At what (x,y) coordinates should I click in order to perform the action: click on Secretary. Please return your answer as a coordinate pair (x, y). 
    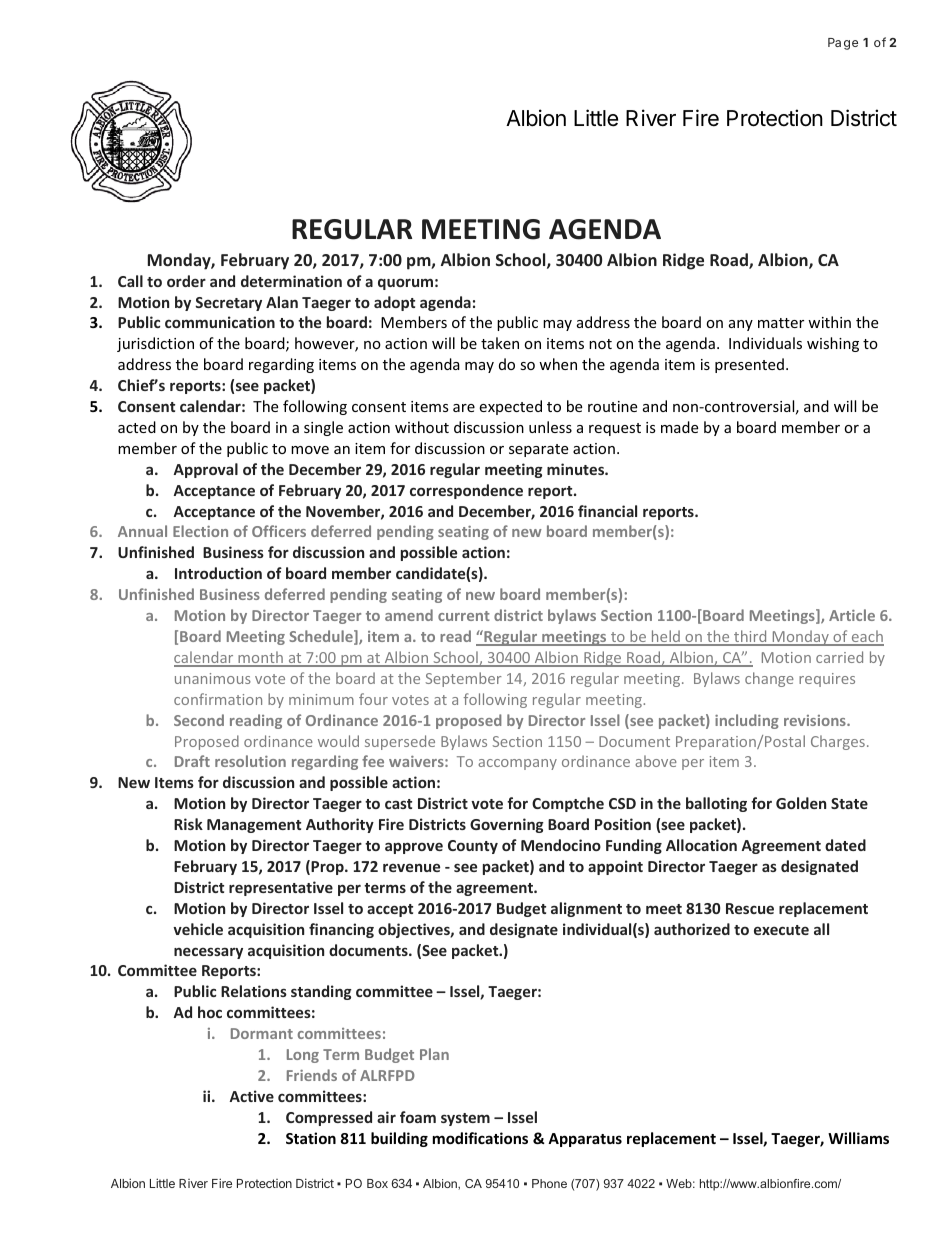
    Looking at the image, I should click on (228, 304).
